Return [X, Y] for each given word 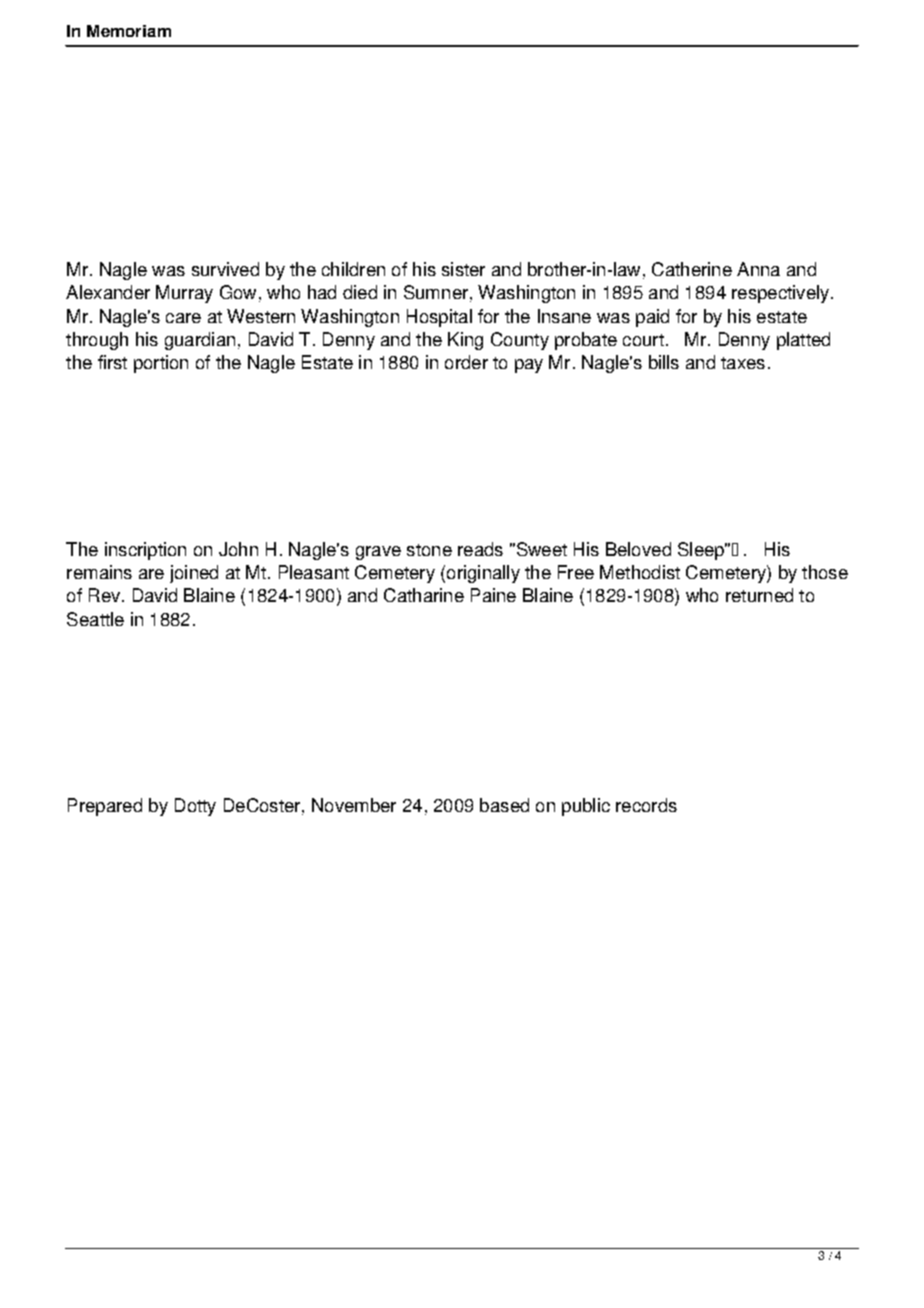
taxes [743, 363]
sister [463, 269]
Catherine [692, 269]
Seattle [95, 619]
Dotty [195, 807]
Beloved [638, 549]
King [465, 341]
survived [225, 269]
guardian [200, 341]
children [353, 269]
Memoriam [129, 31]
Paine [493, 595]
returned [759, 595]
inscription [145, 551]
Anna [758, 269]
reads [480, 549]
